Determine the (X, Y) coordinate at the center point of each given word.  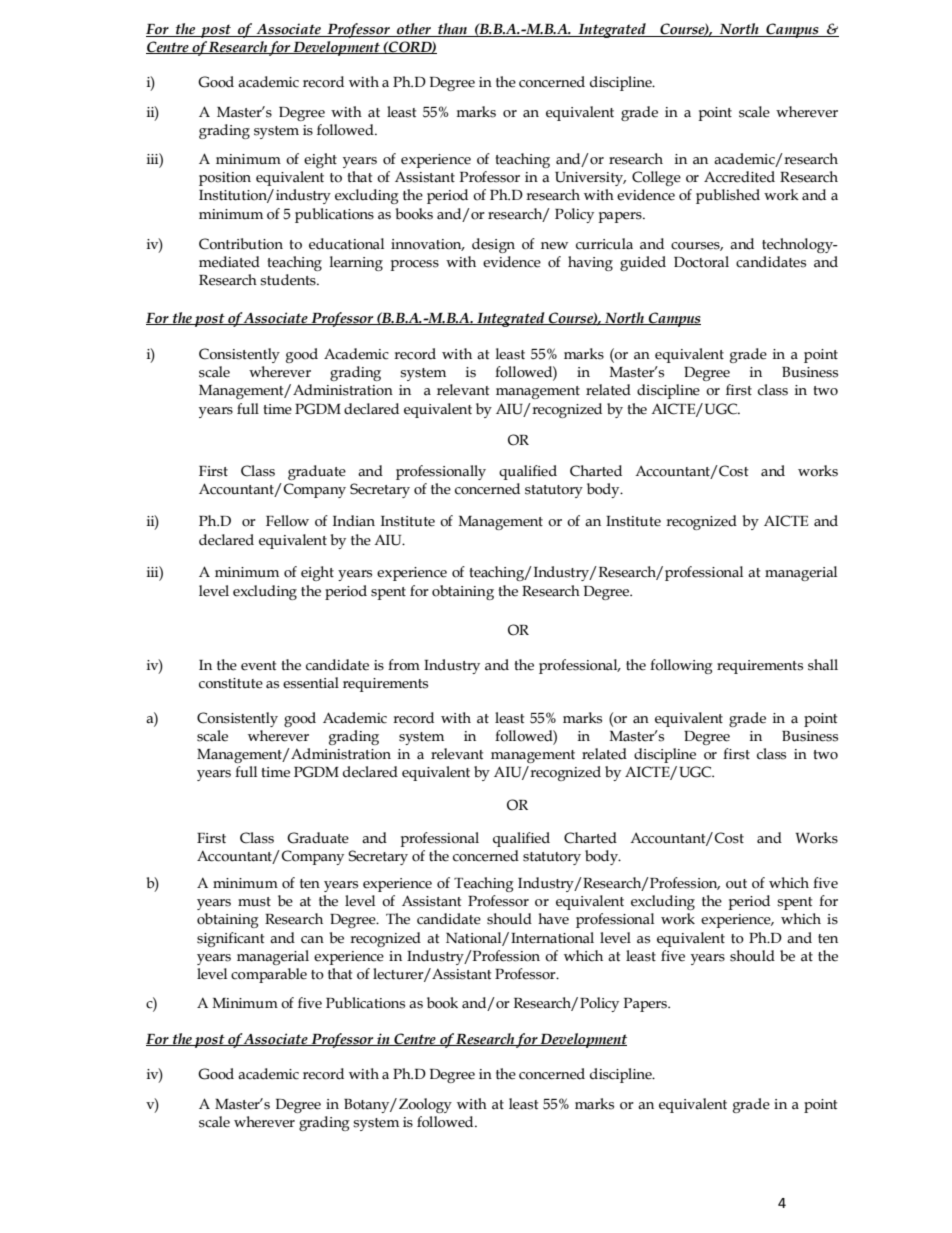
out (736, 884)
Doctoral (701, 262)
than (452, 30)
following (681, 666)
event (258, 666)
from (404, 665)
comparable (269, 975)
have (553, 919)
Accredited (739, 177)
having (590, 263)
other (414, 30)
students (289, 280)
